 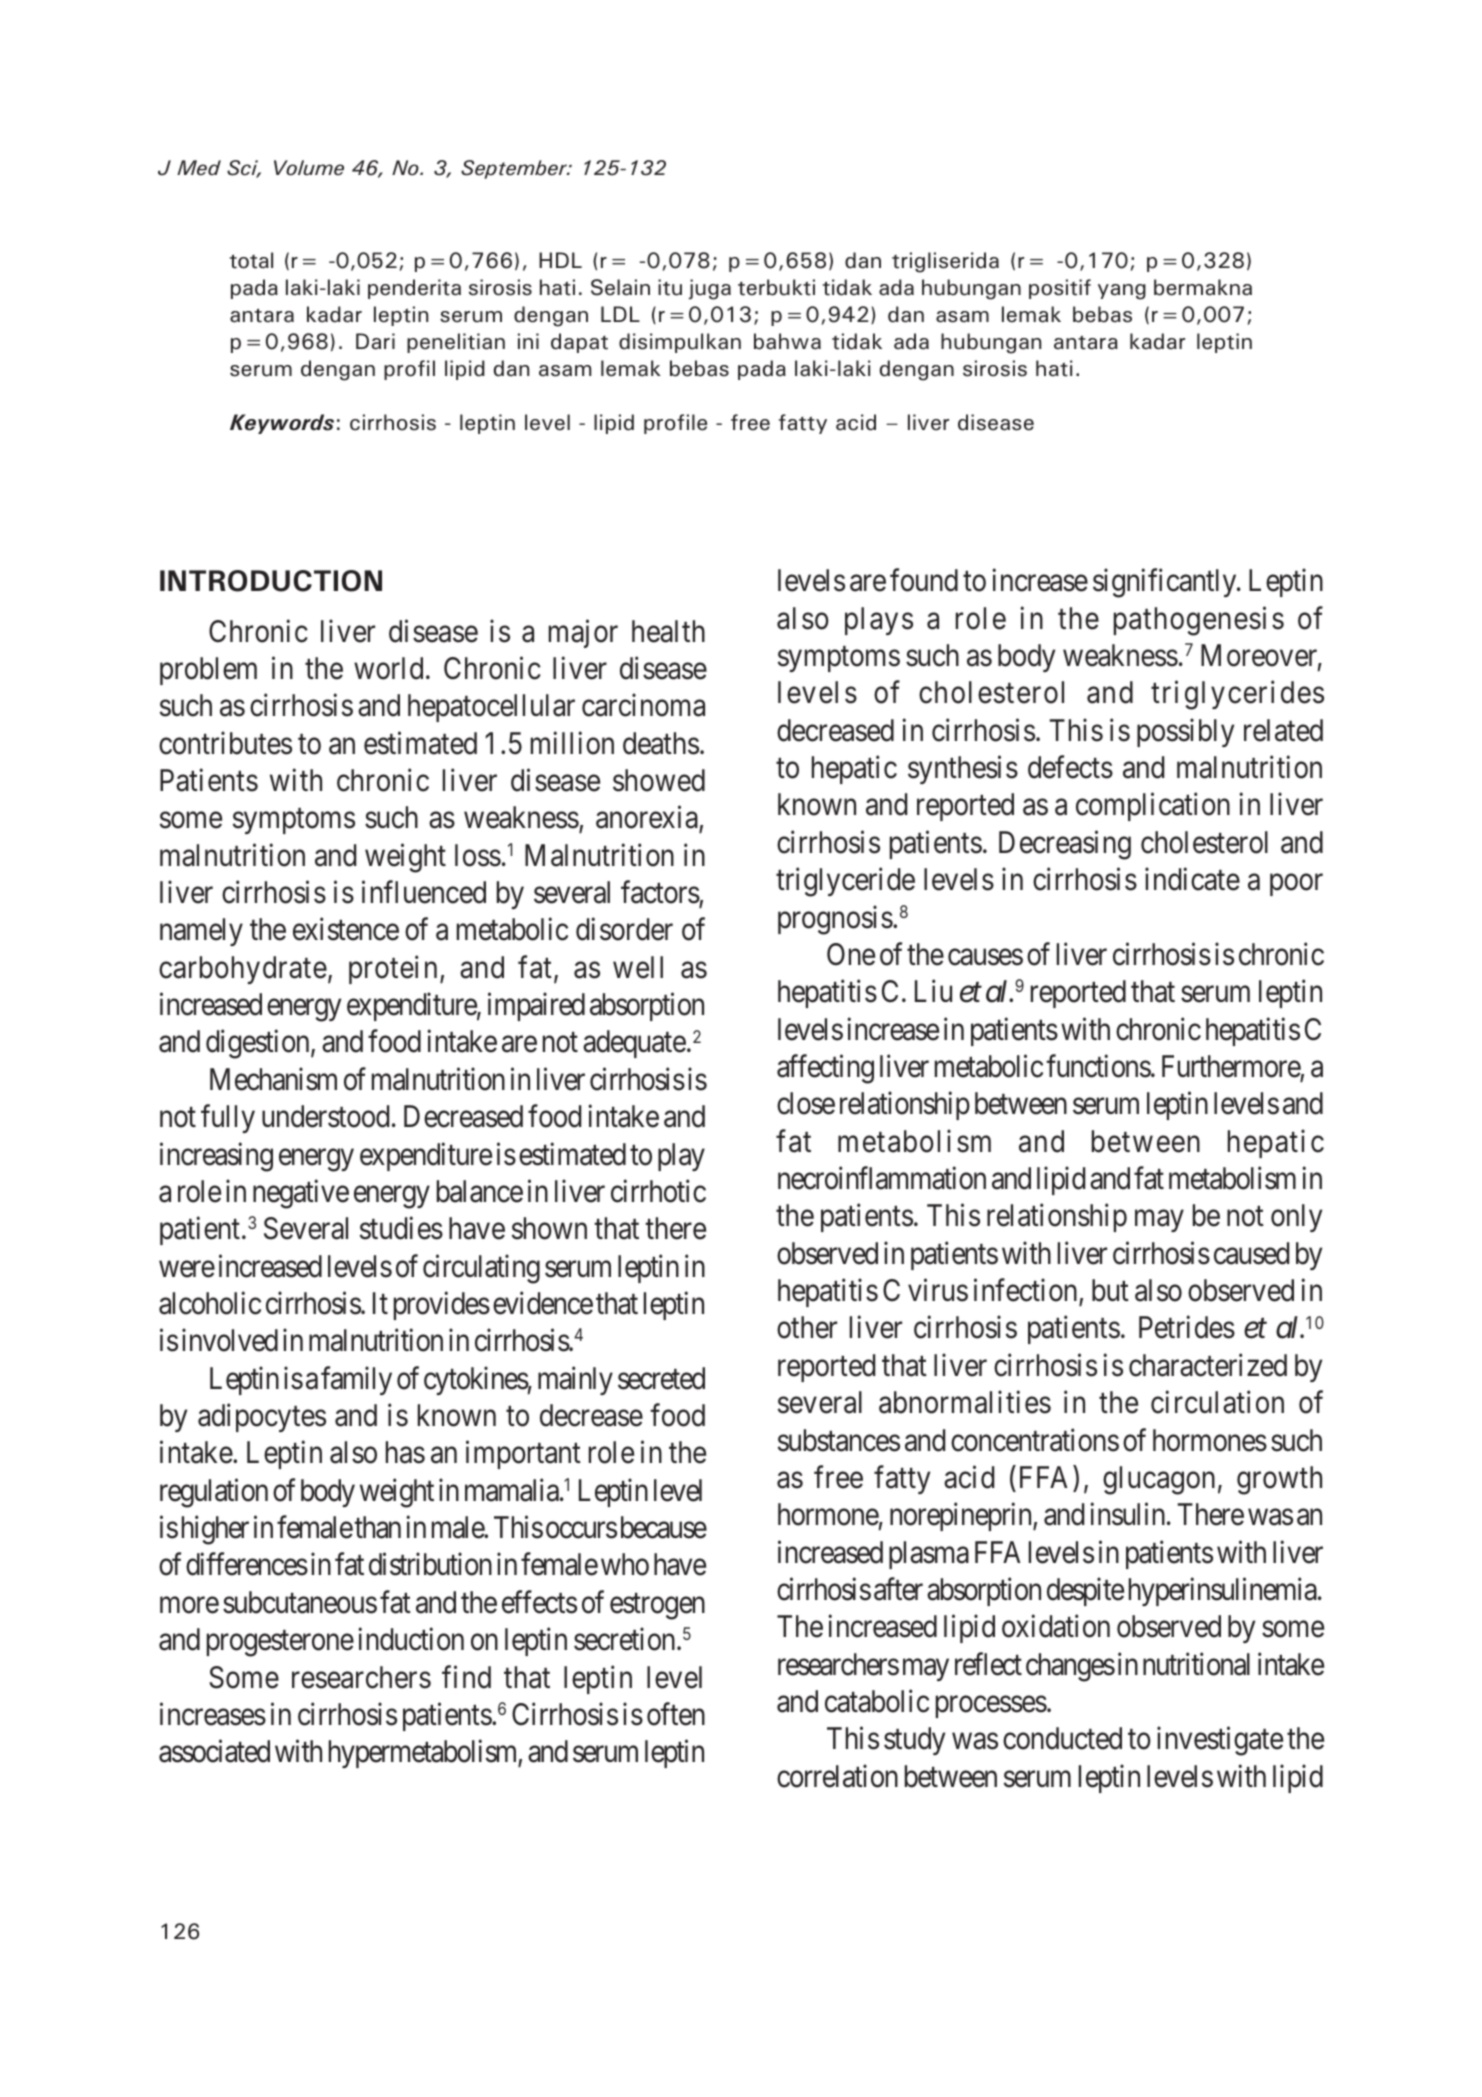 I want to click on well, so click(x=638, y=967).
